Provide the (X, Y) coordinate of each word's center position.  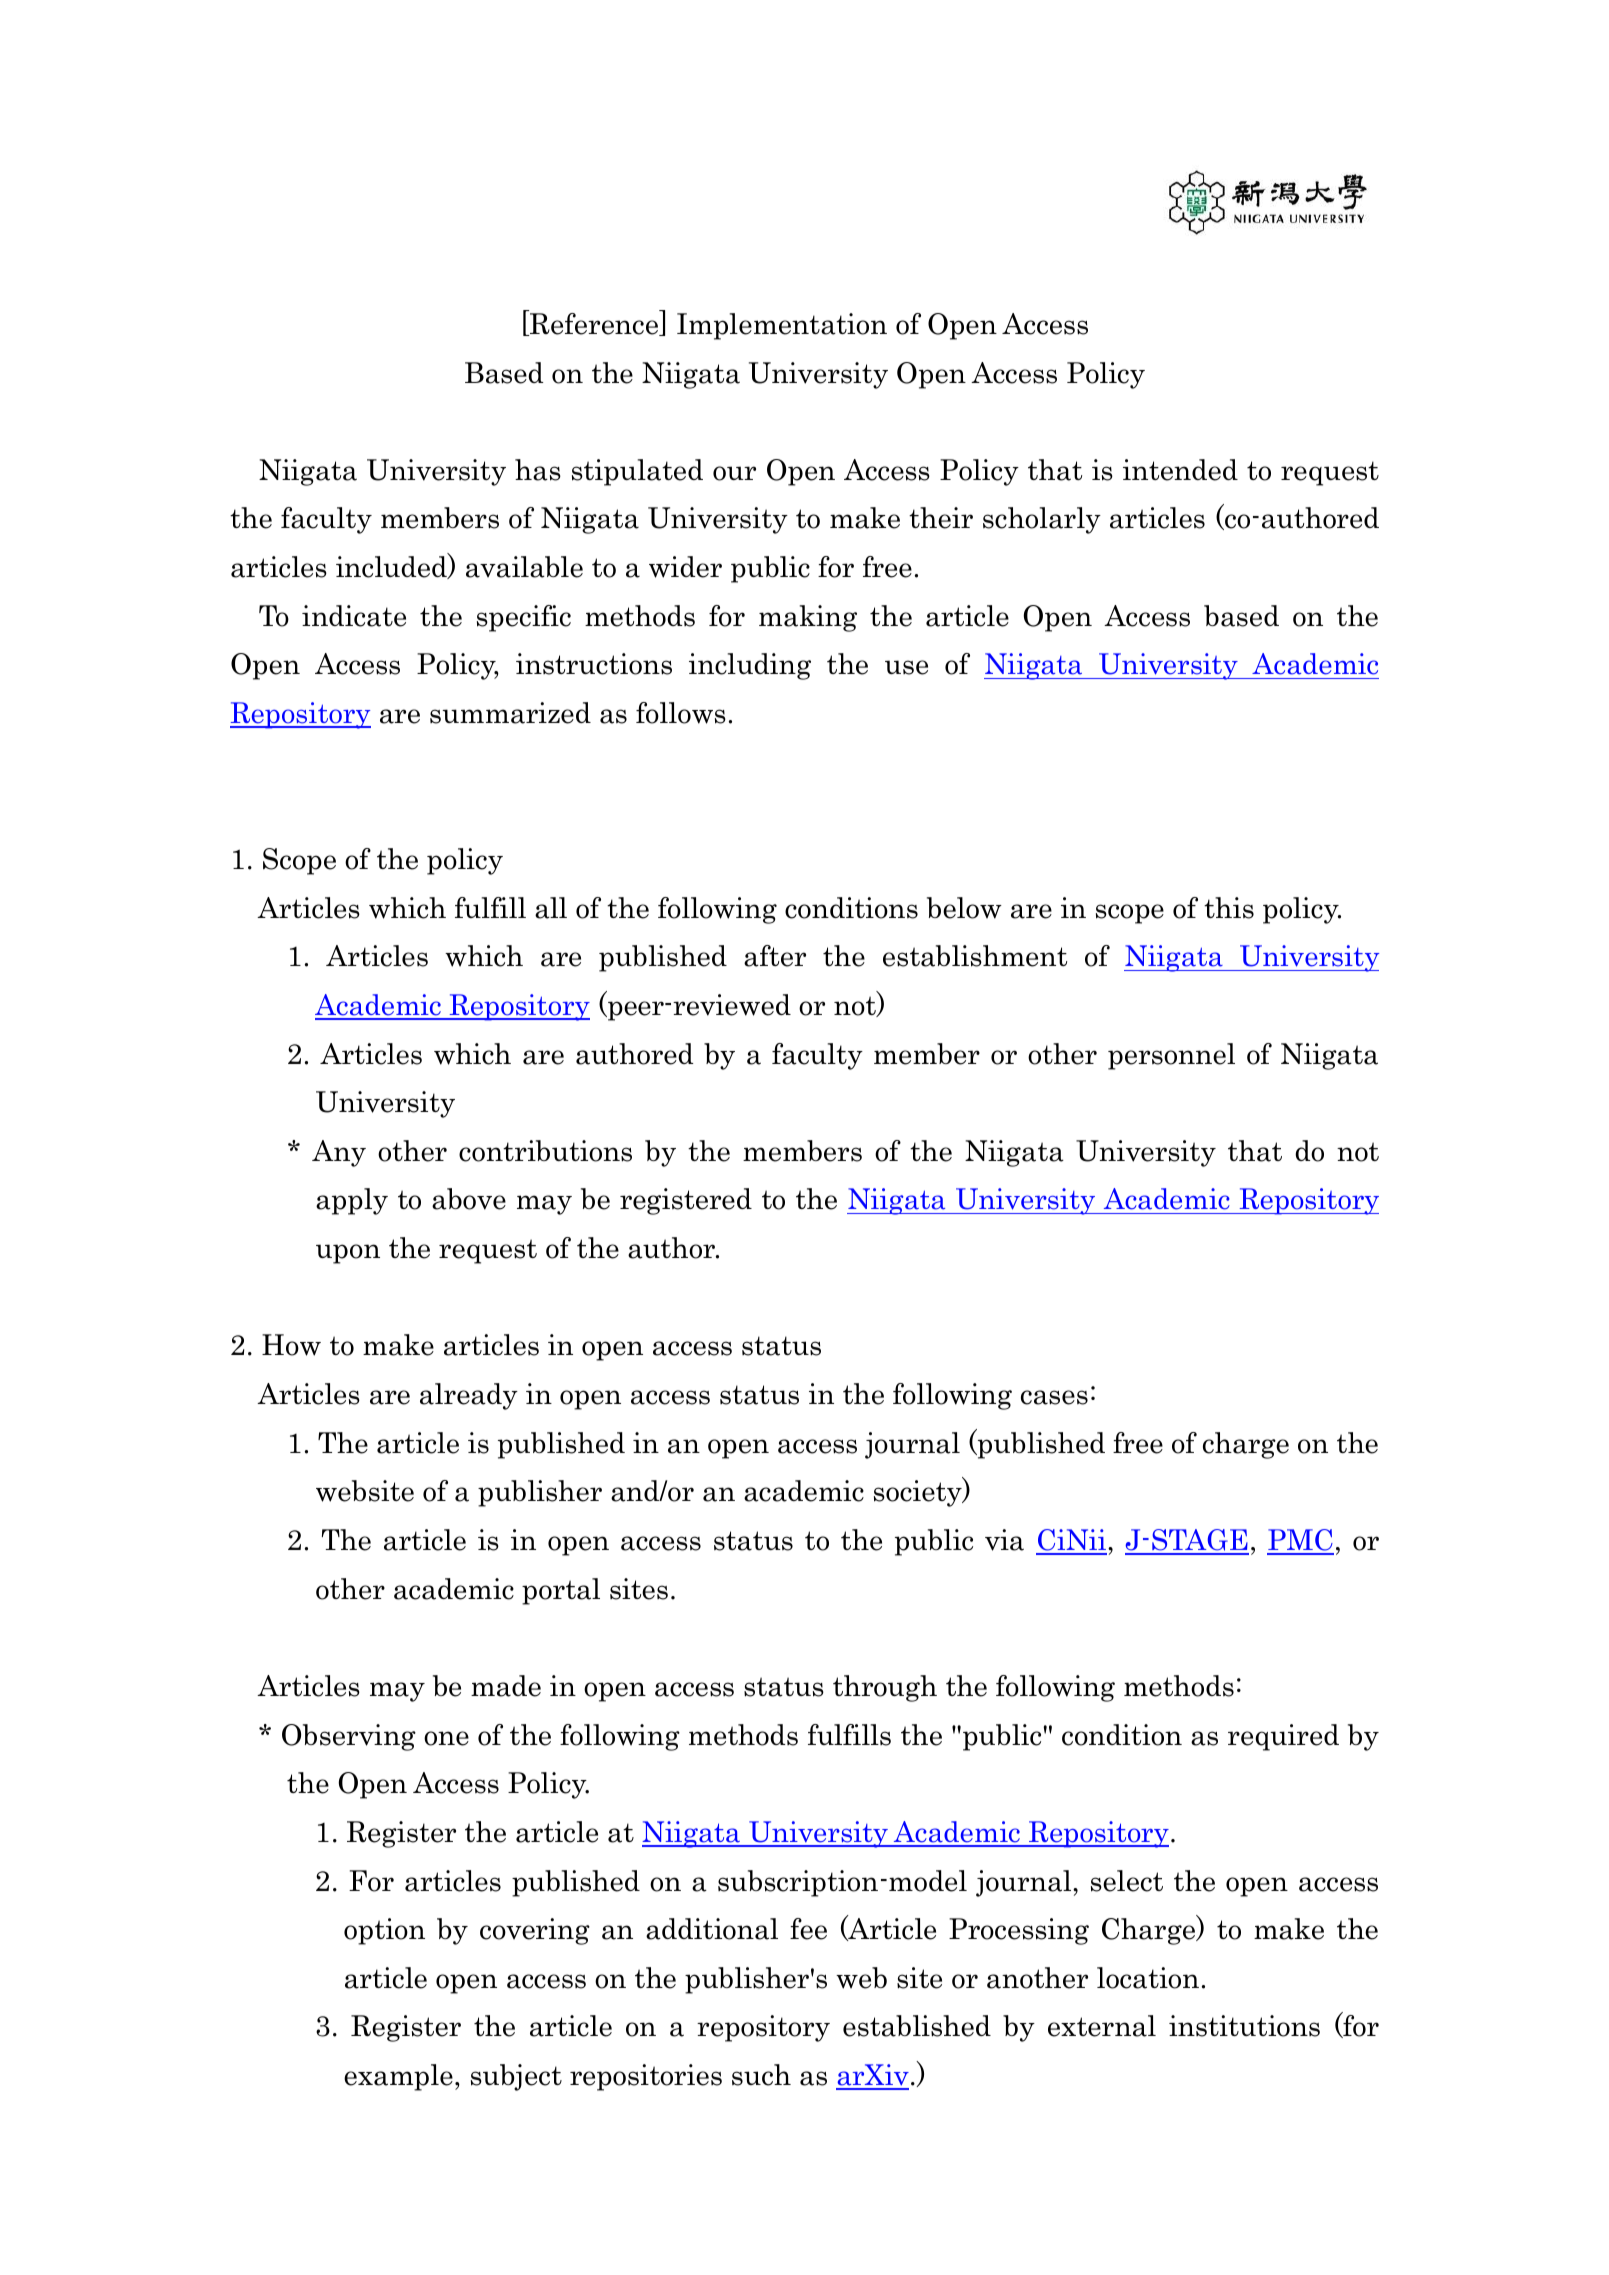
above (469, 1199)
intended (1180, 470)
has (538, 470)
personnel (1171, 1056)
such (761, 2075)
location (1148, 1978)
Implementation (782, 326)
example (398, 2077)
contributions (545, 1151)
